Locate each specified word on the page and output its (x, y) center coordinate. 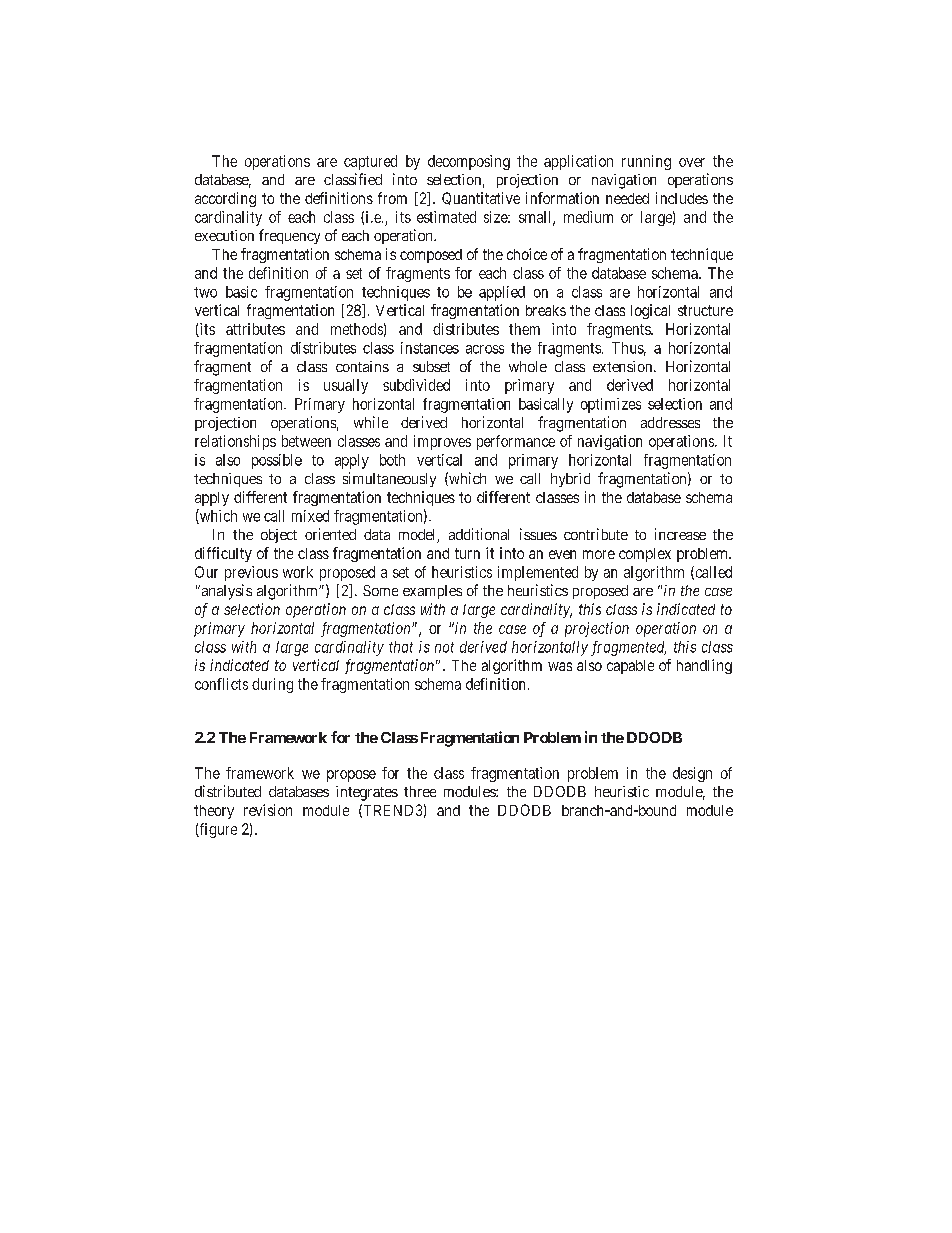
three (420, 791)
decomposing (469, 162)
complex (645, 555)
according (225, 199)
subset (431, 366)
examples (432, 592)
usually (346, 386)
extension (624, 366)
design (692, 774)
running (646, 162)
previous (251, 573)
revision (268, 810)
